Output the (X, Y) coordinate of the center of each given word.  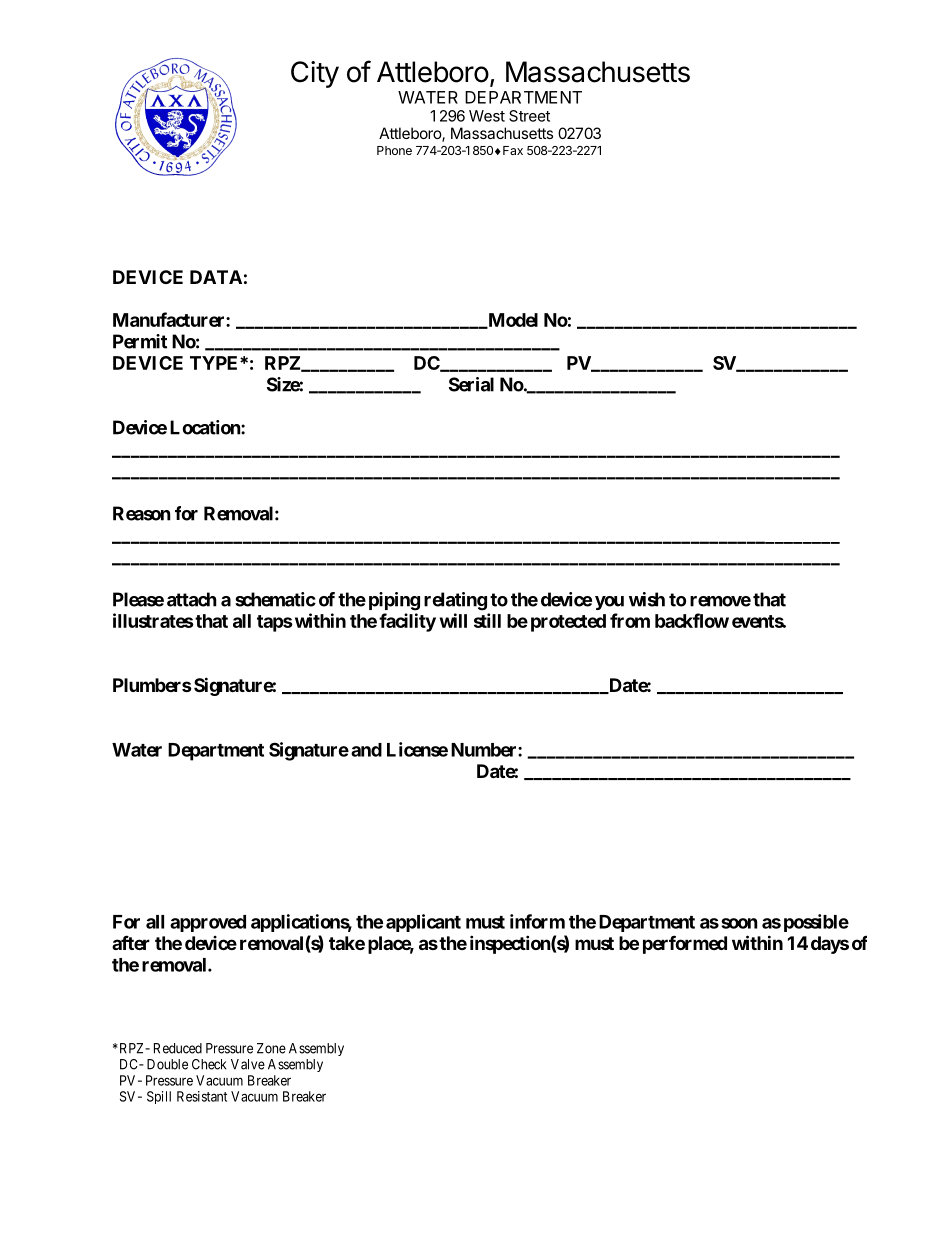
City (315, 74)
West (487, 116)
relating (455, 601)
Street (529, 116)
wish (647, 599)
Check (209, 1064)
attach (192, 599)
